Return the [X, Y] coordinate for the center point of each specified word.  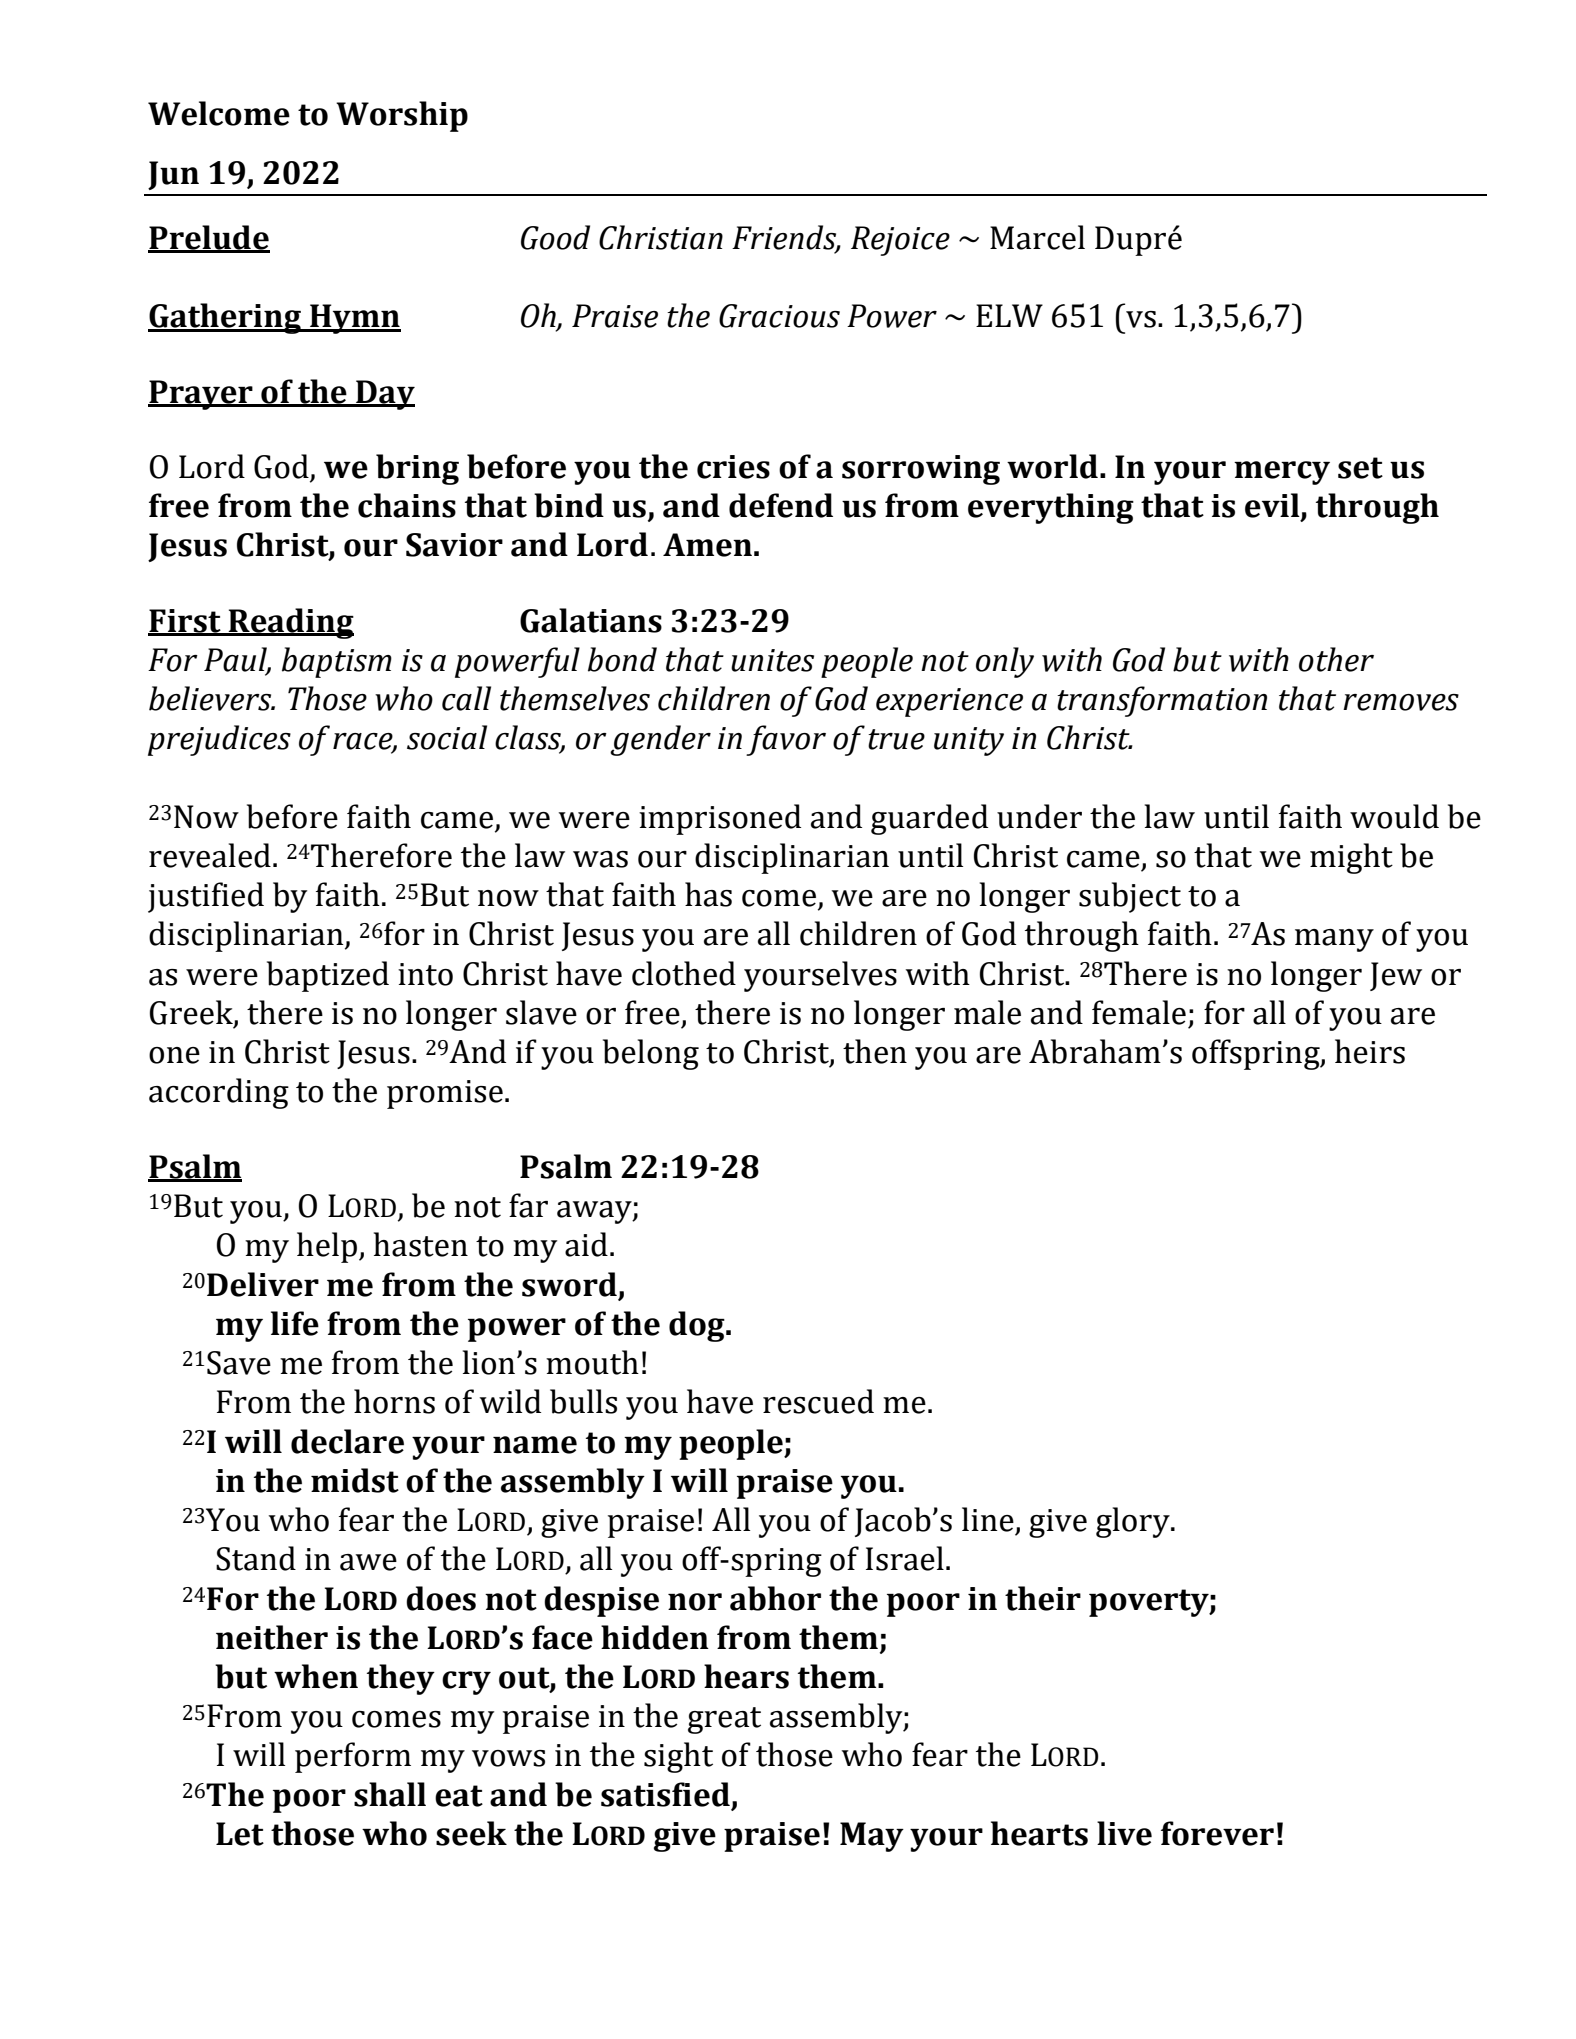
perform [353, 1757]
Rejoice [900, 241]
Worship [402, 116]
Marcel [1037, 237]
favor [786, 740]
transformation [1162, 701]
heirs [1370, 1051]
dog [698, 1326]
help [328, 1247]
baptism [337, 662]
